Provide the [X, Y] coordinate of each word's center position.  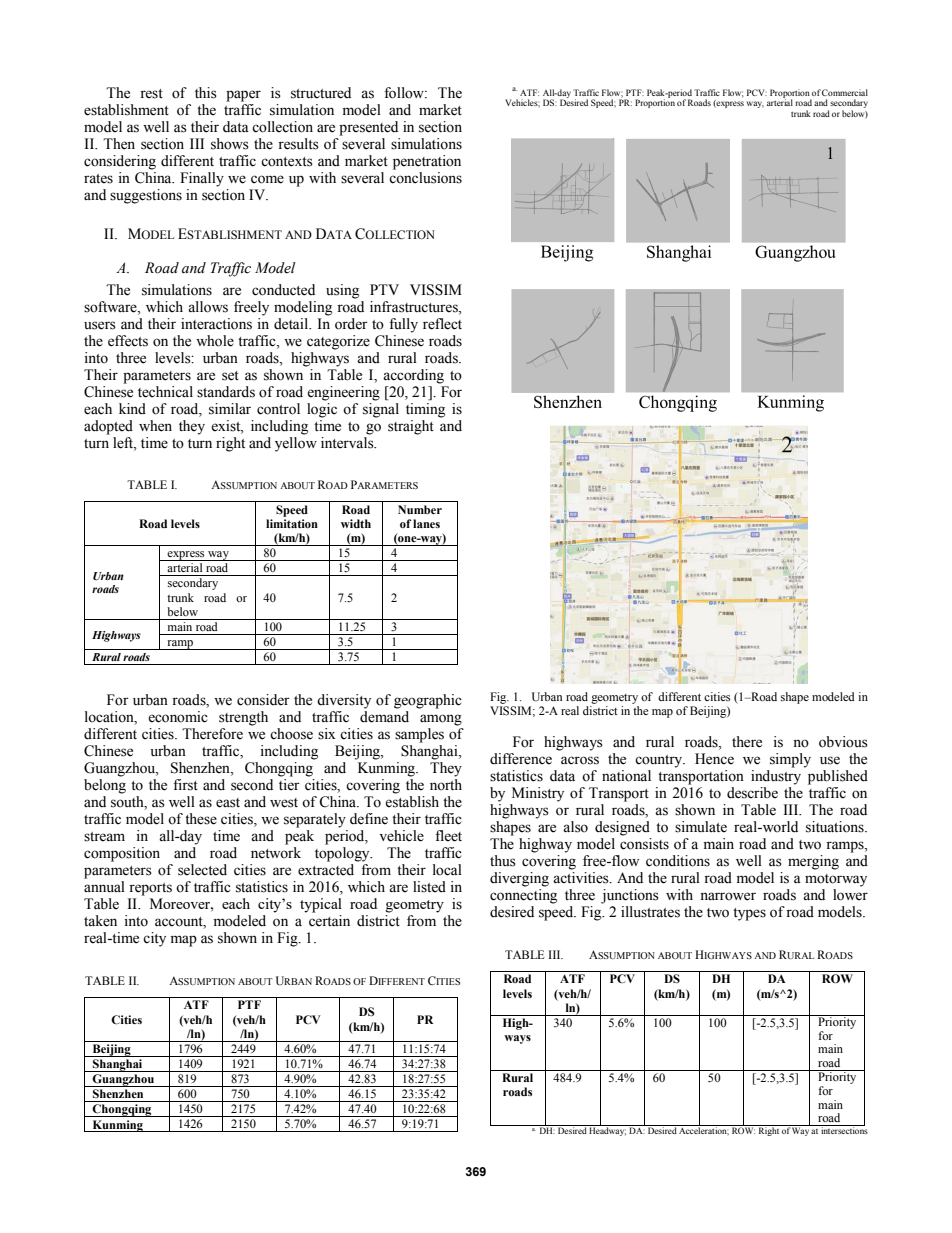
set [230, 376]
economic [178, 717]
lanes [426, 523]
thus [503, 861]
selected [202, 870]
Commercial [845, 92]
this [206, 93]
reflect [442, 324]
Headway [607, 1130]
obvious [843, 742]
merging [813, 862]
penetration [427, 162]
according [413, 376]
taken [100, 921]
